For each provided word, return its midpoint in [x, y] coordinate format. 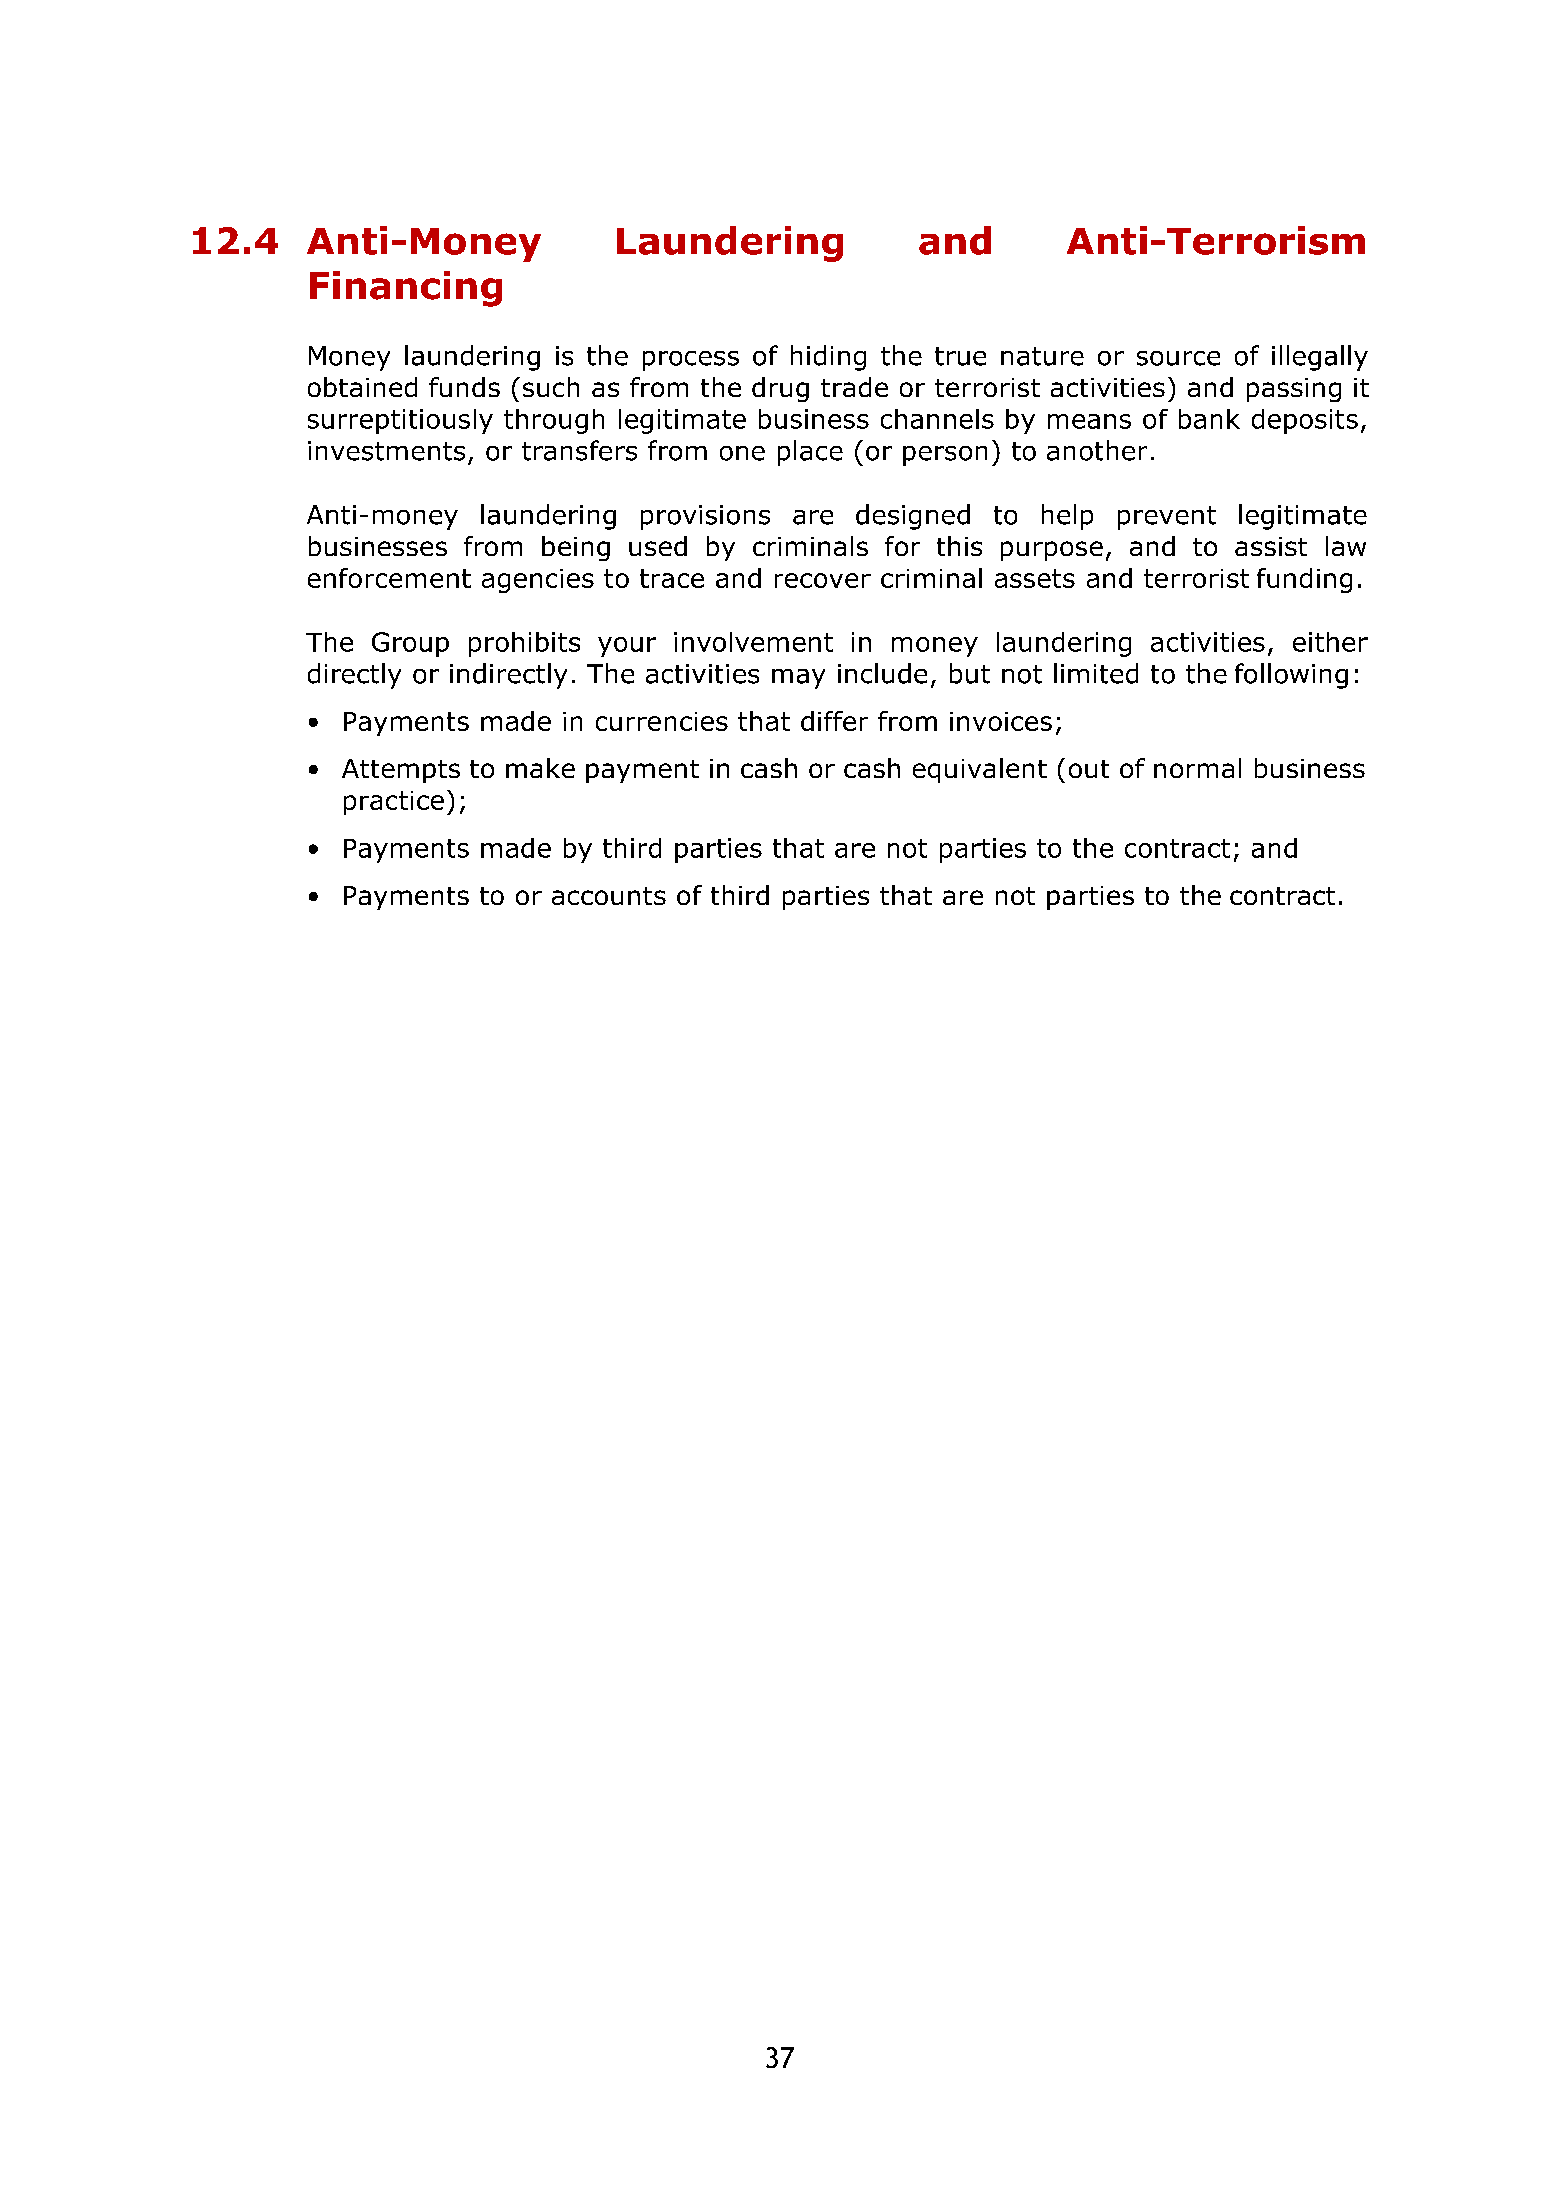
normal [1197, 768]
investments [386, 451]
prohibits [524, 644]
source [1178, 358]
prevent [1167, 518]
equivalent [980, 770]
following [1291, 676]
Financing [406, 289]
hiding [828, 358]
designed [913, 517]
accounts [609, 896]
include [882, 673]
